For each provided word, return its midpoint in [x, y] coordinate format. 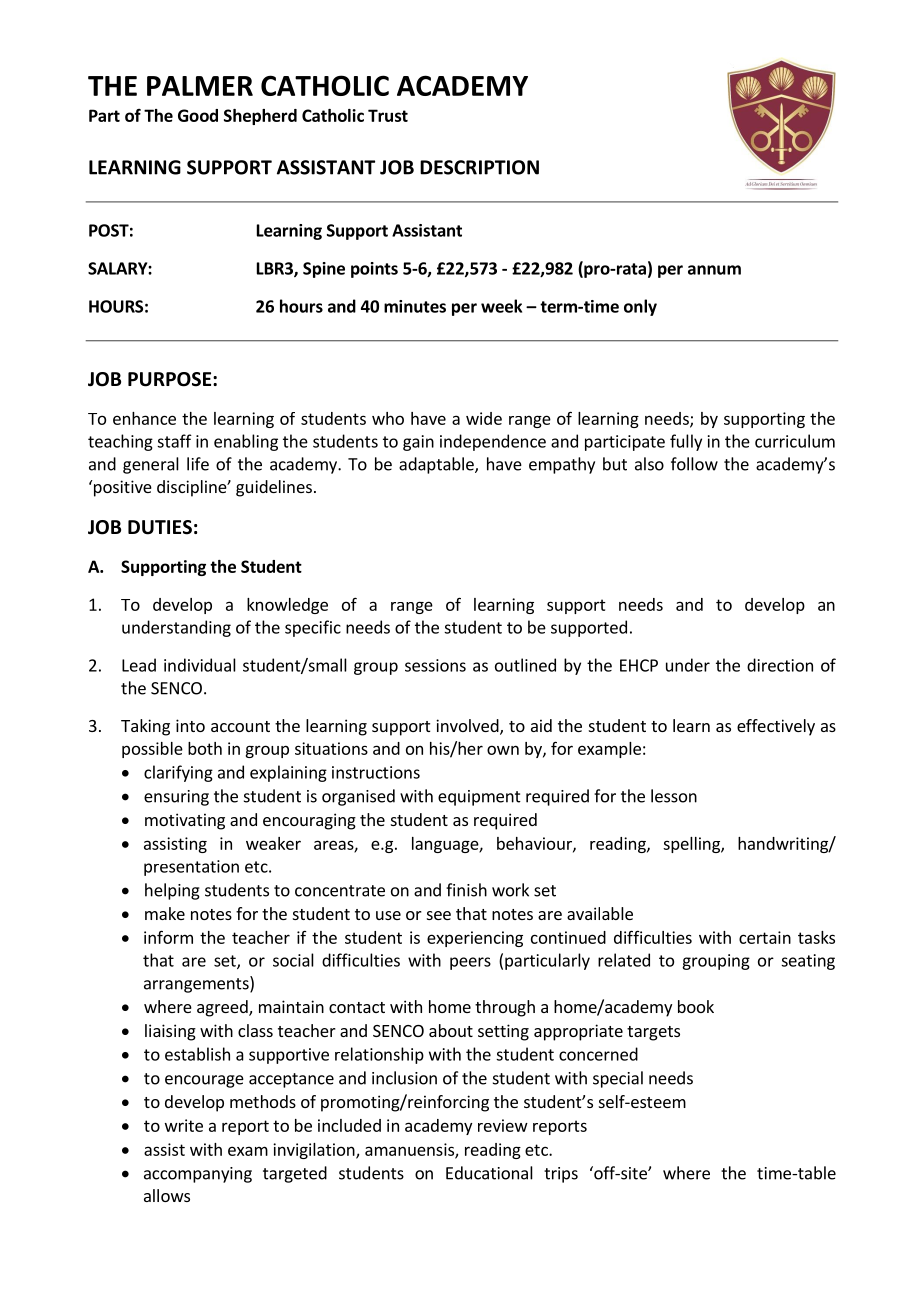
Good [198, 115]
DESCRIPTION [479, 167]
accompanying [198, 1175]
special [618, 1079]
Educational [489, 1173]
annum [714, 270]
